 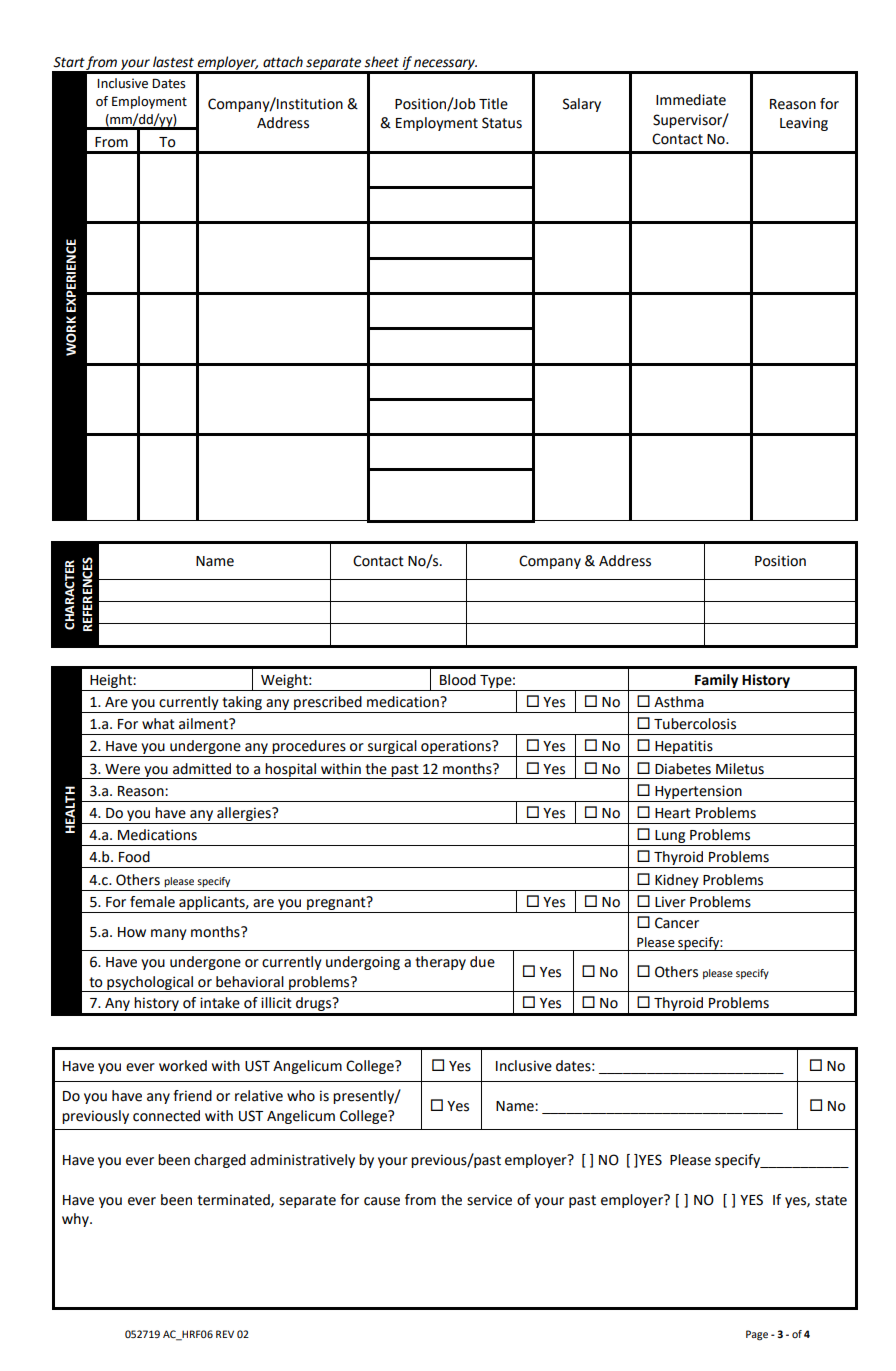 I want to click on therapy, so click(x=440, y=963).
